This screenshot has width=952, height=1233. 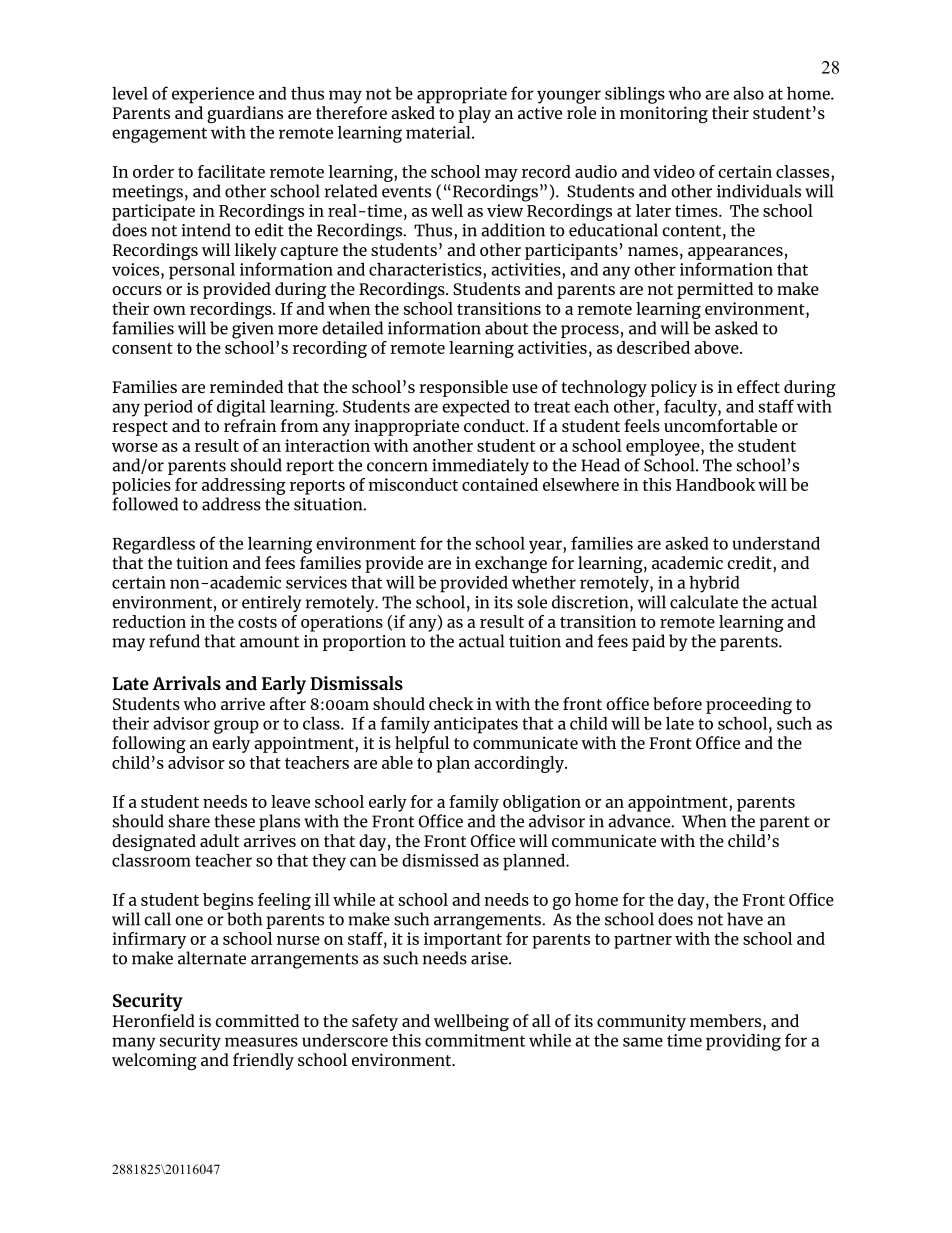 What do you see at coordinates (511, 566) in the screenshot?
I see `exchange` at bounding box center [511, 566].
